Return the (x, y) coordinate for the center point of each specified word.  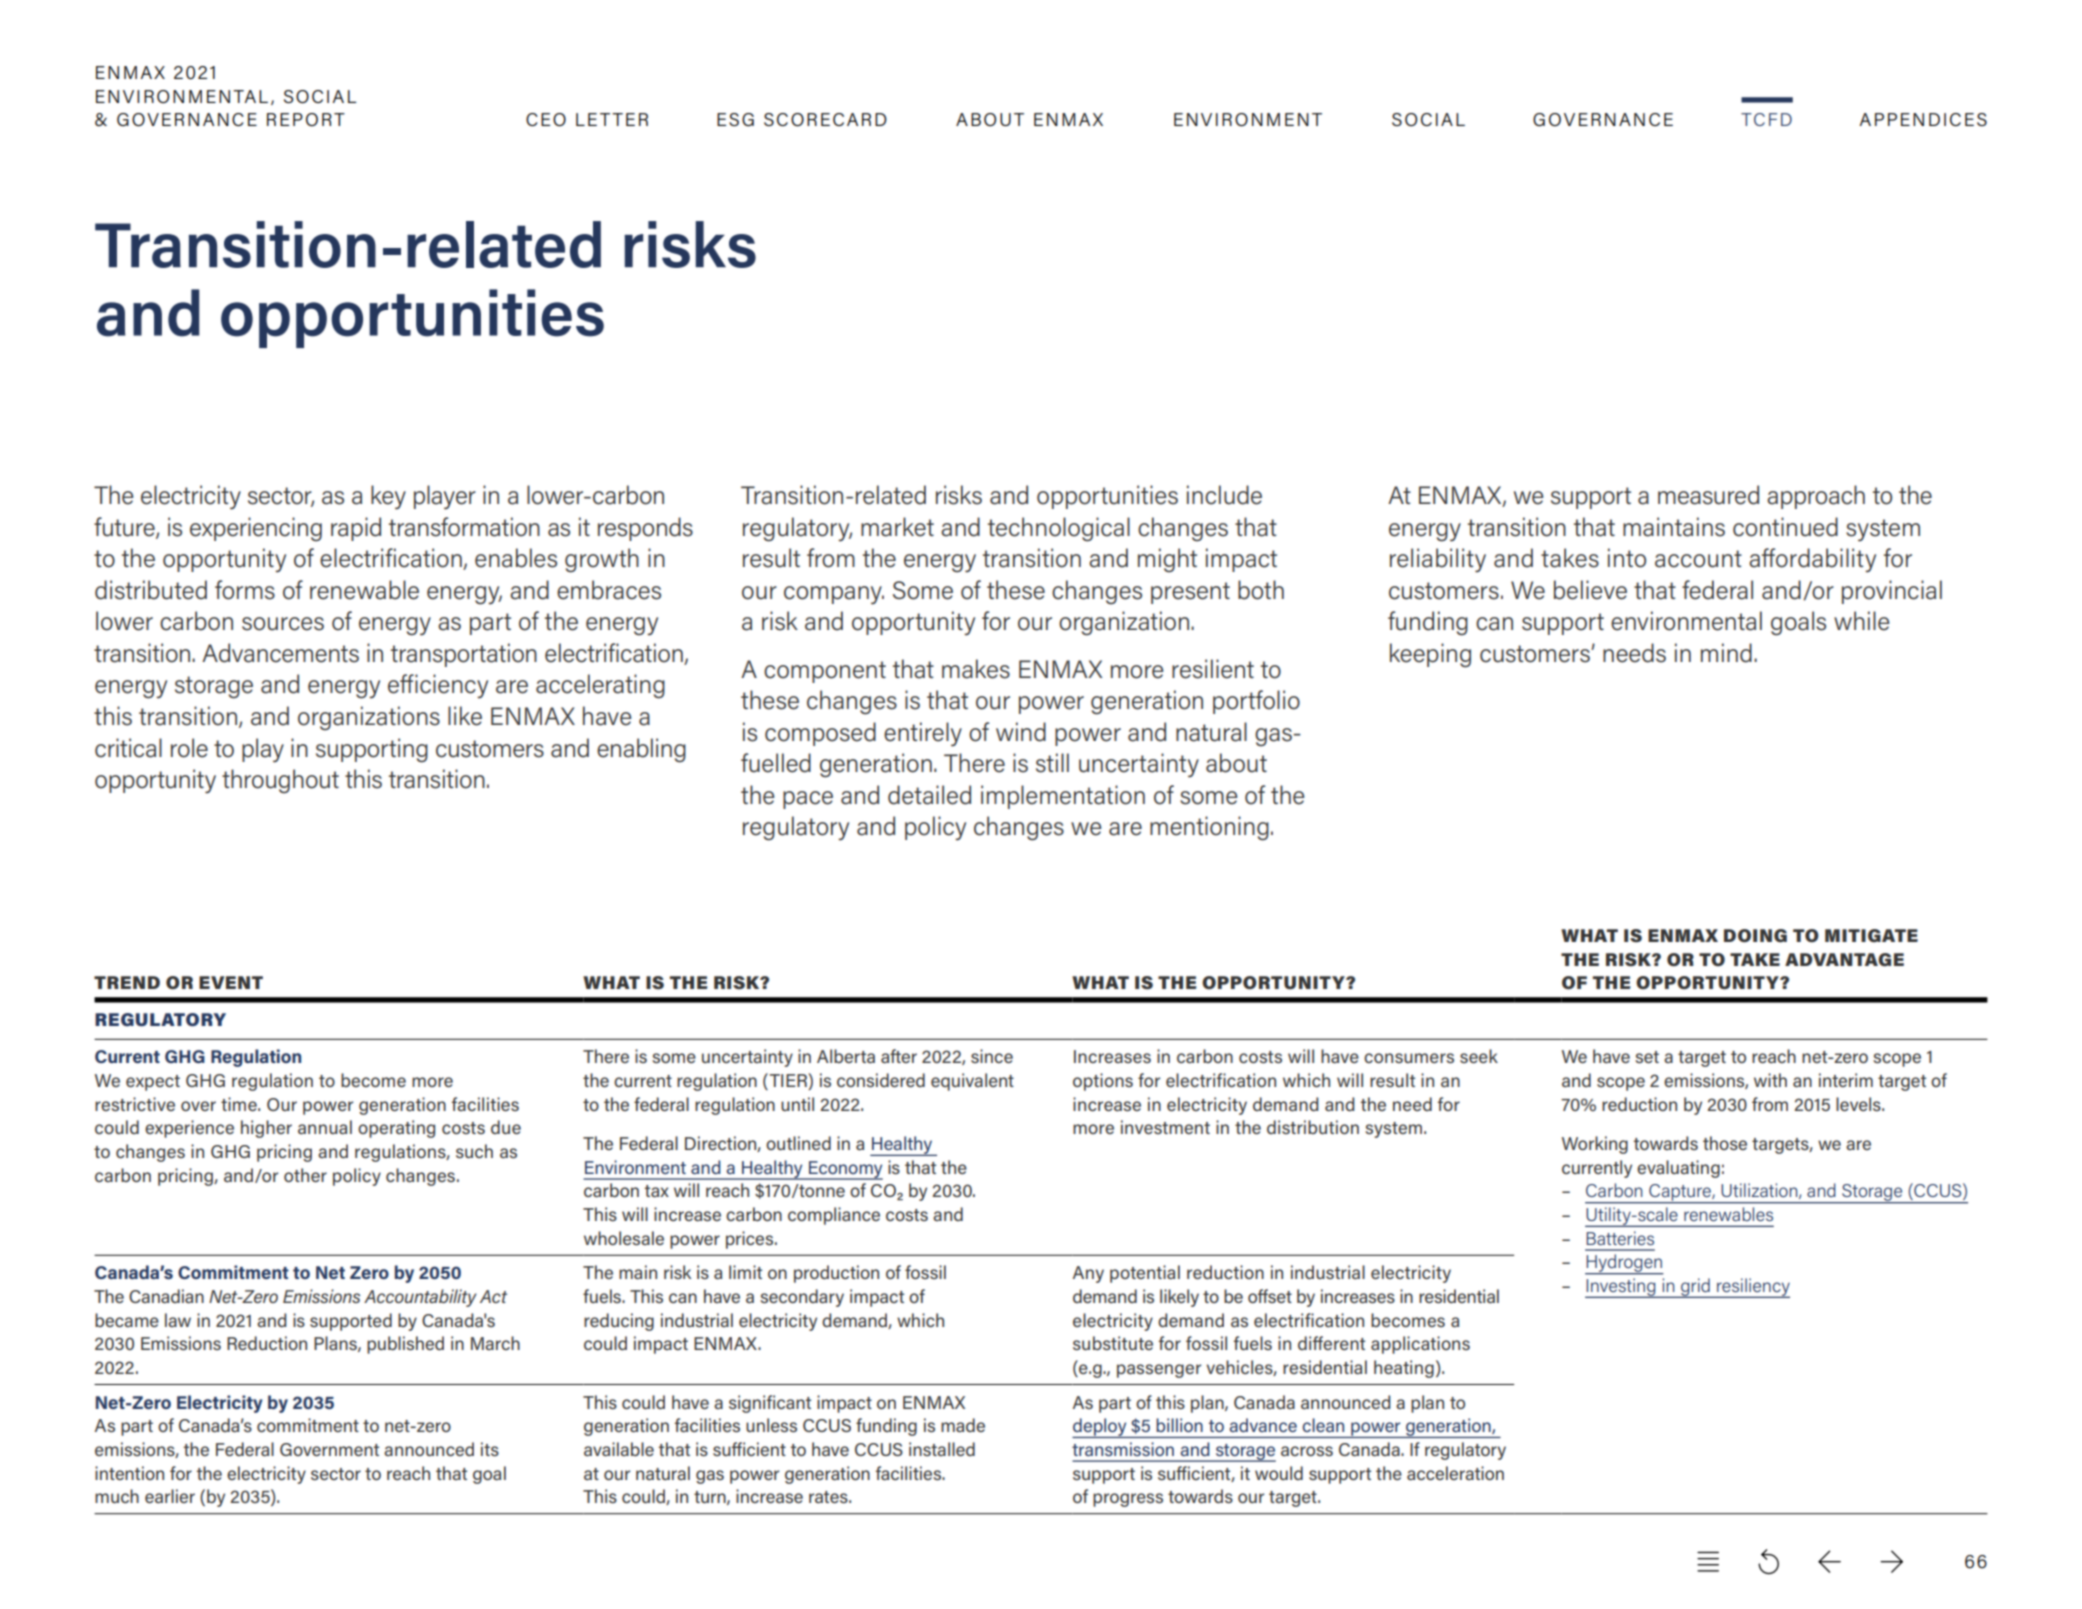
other (305, 1175)
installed (942, 1449)
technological (1059, 529)
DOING (1755, 936)
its (490, 1449)
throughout (280, 781)
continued (1785, 527)
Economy (845, 1170)
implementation (1063, 797)
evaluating (1678, 1169)
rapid (356, 529)
